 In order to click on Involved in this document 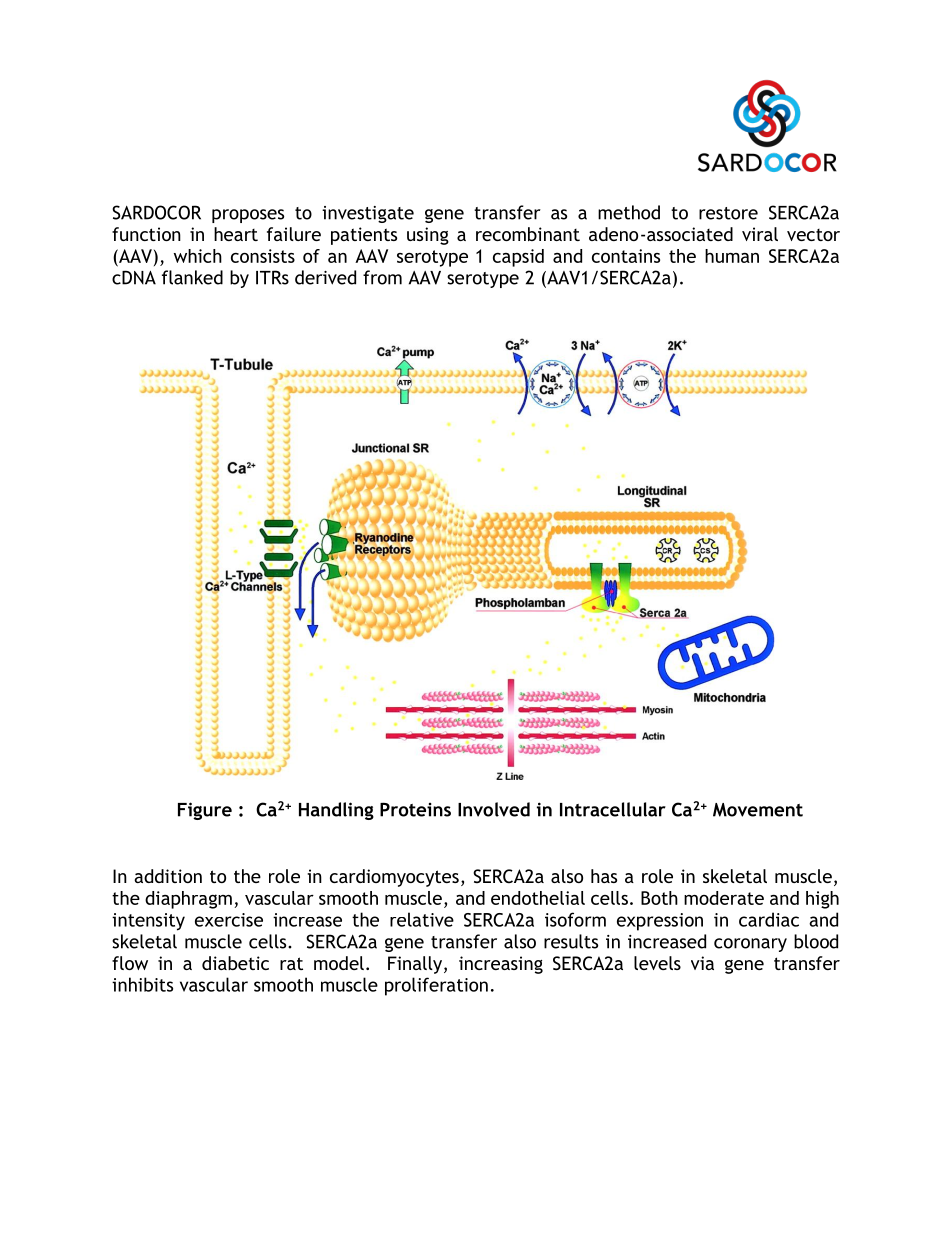, I will do `click(494, 809)`.
